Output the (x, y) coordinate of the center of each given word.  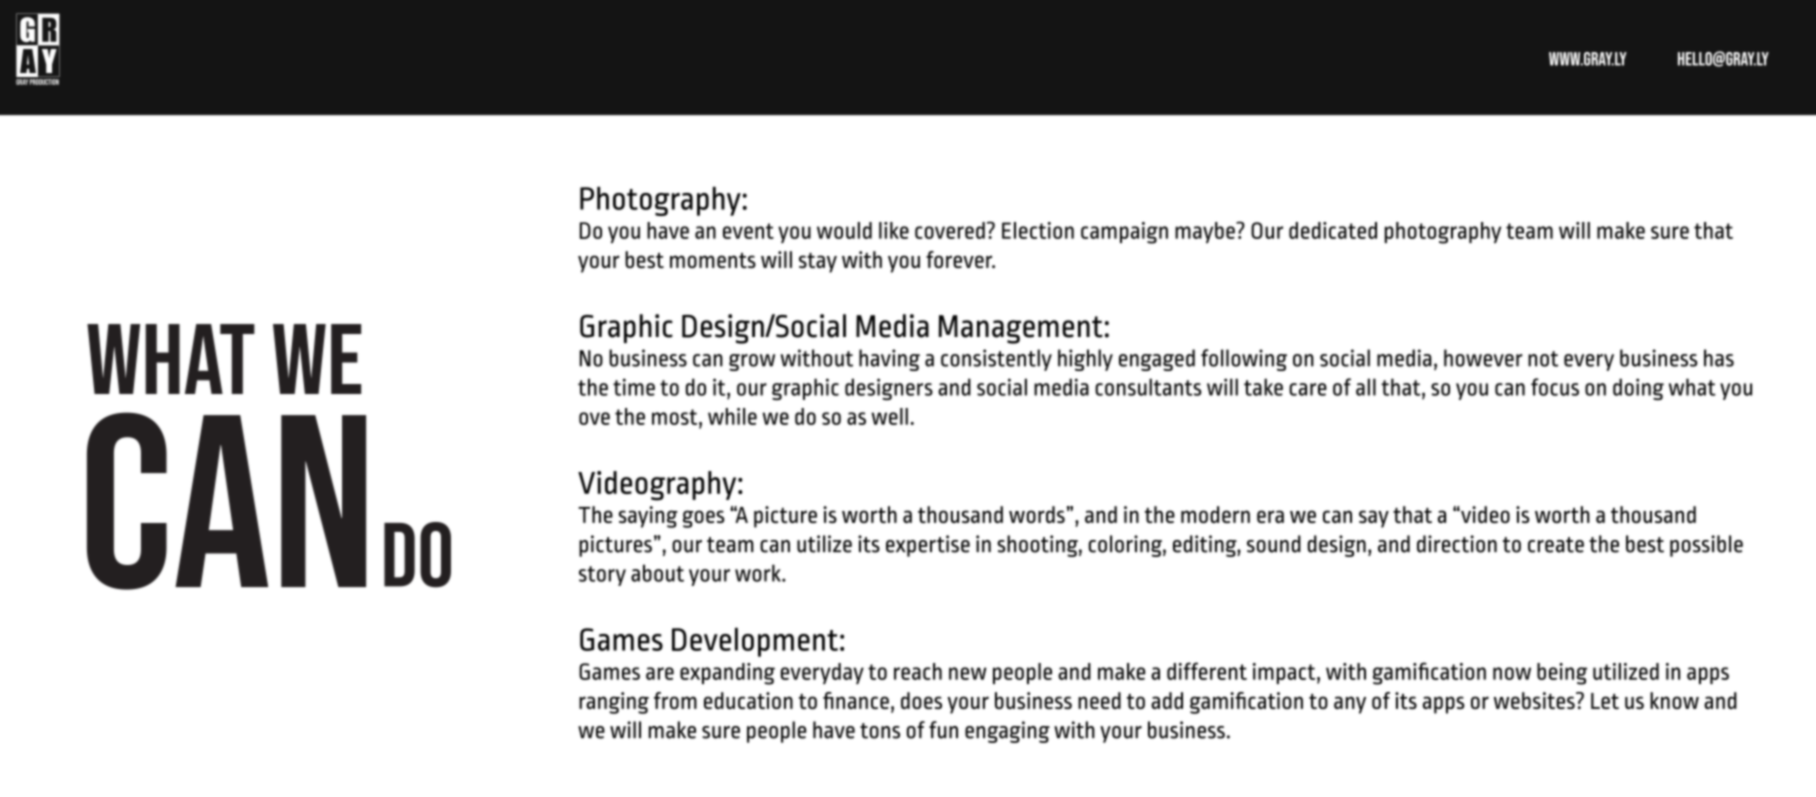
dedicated (1333, 230)
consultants (1148, 387)
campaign (1124, 233)
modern (1215, 514)
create (1556, 545)
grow (752, 362)
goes (704, 519)
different (1207, 671)
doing (1638, 389)
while (732, 416)
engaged (1157, 360)
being (1562, 674)
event (748, 231)
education (748, 700)
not (1543, 359)
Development (755, 642)
